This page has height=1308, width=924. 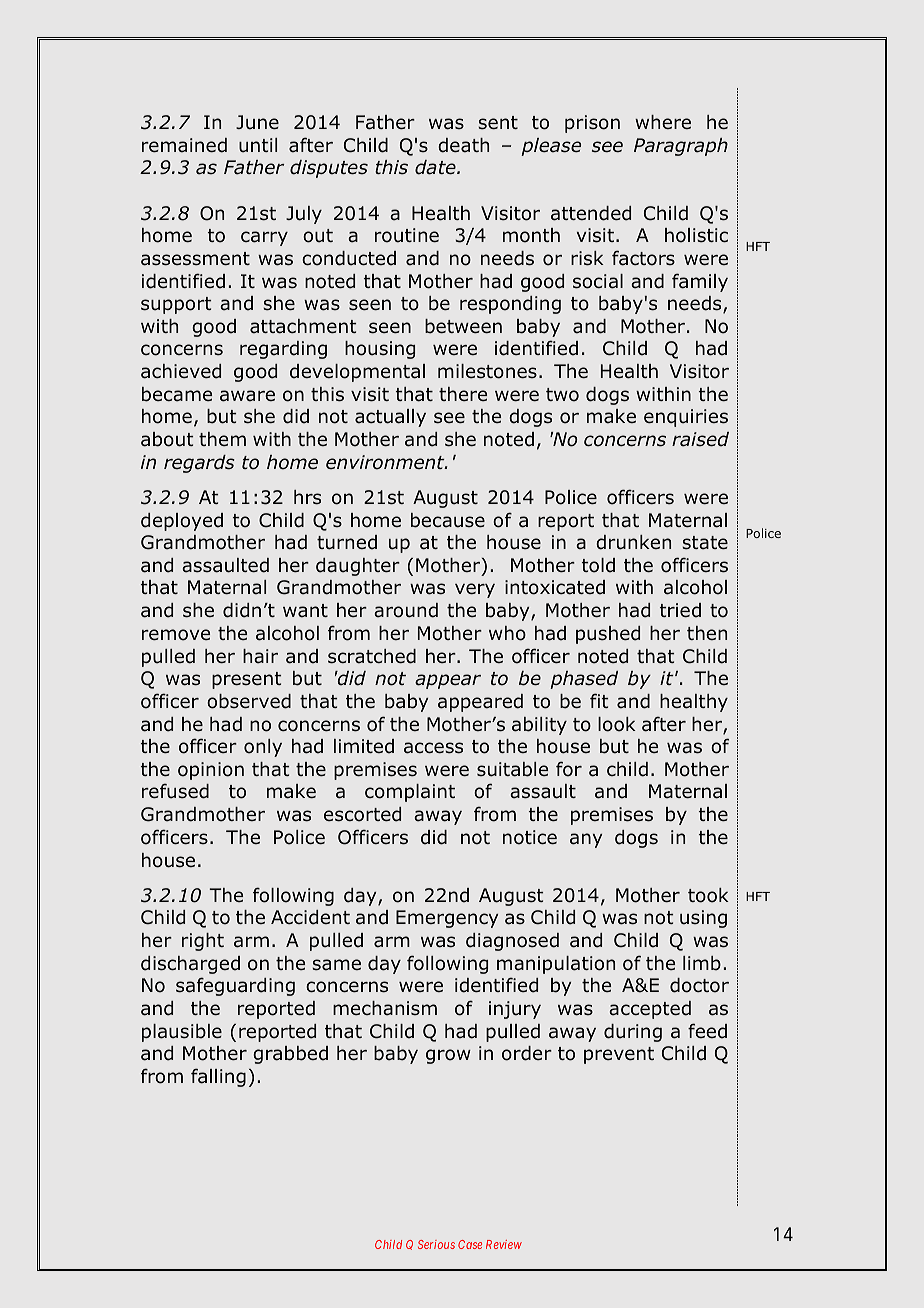 I want to click on Serious, so click(x=436, y=1244).
